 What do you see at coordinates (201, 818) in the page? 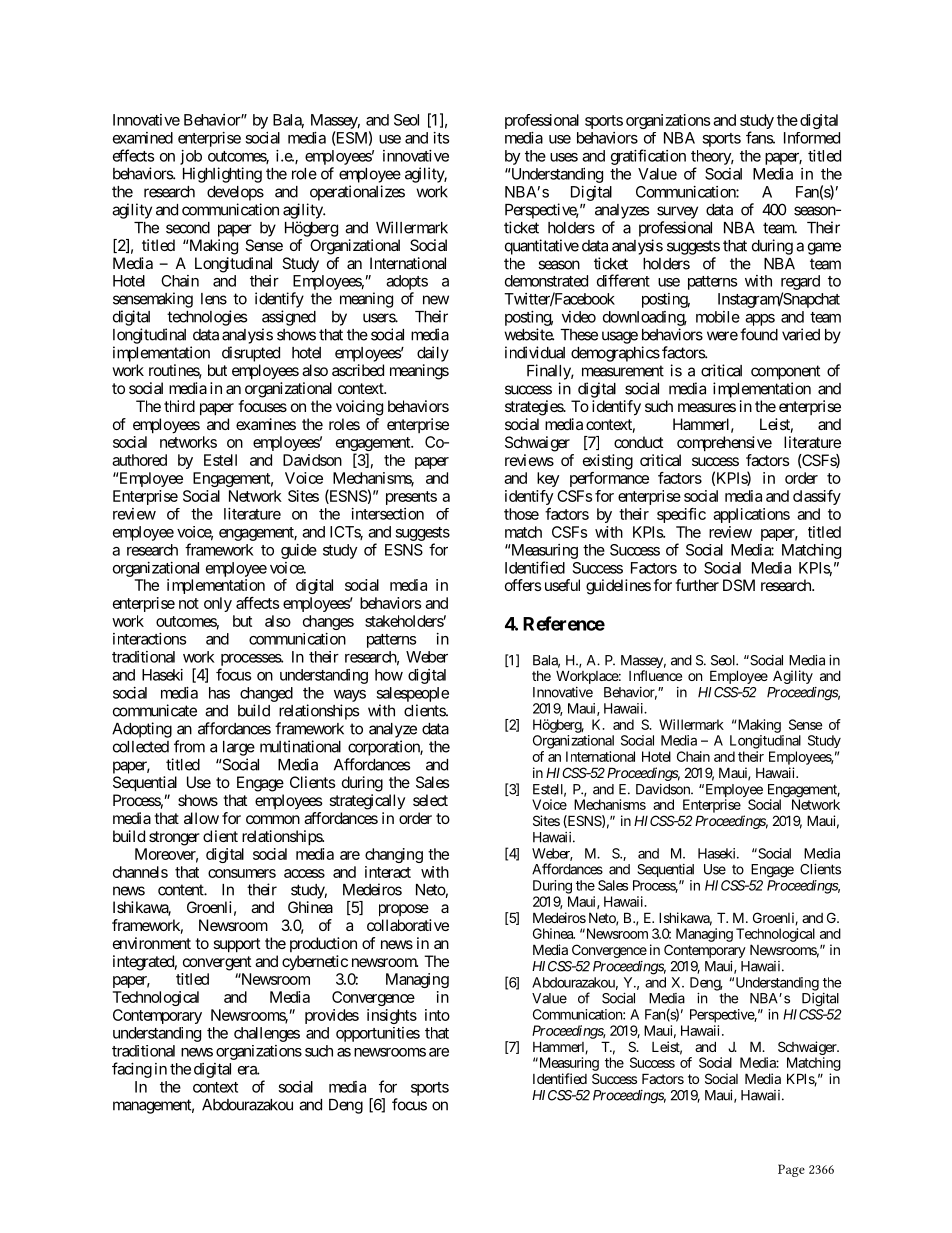
I see `allow` at bounding box center [201, 818].
